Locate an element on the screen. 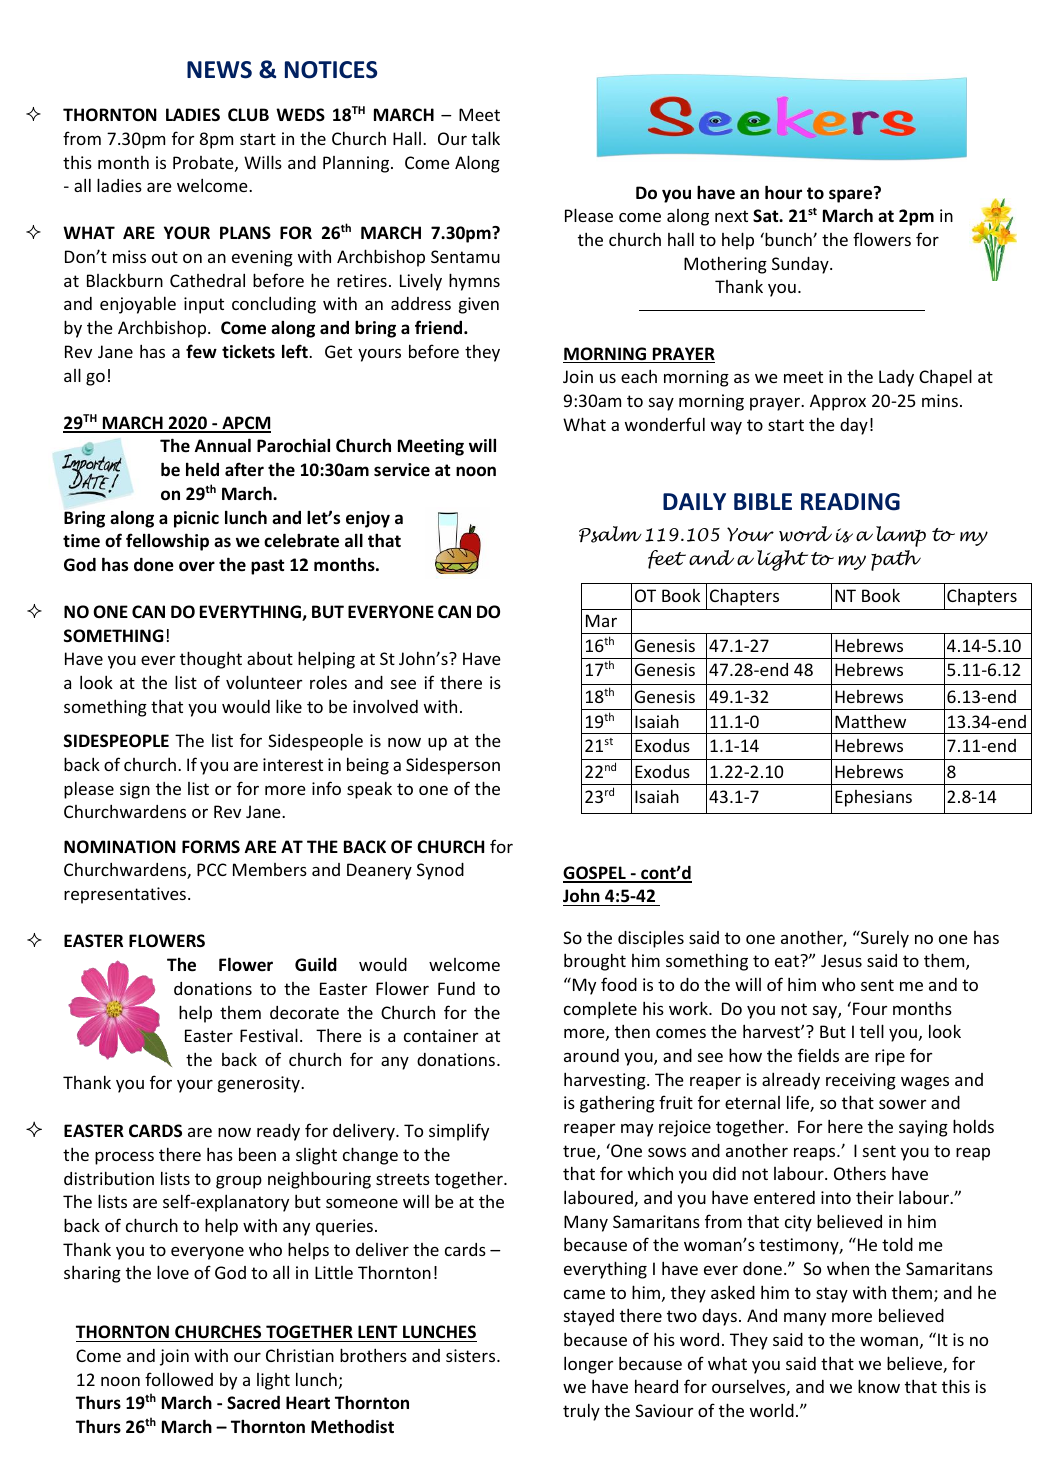 The width and height of the screenshot is (1050, 1484). talk is located at coordinates (486, 138).
